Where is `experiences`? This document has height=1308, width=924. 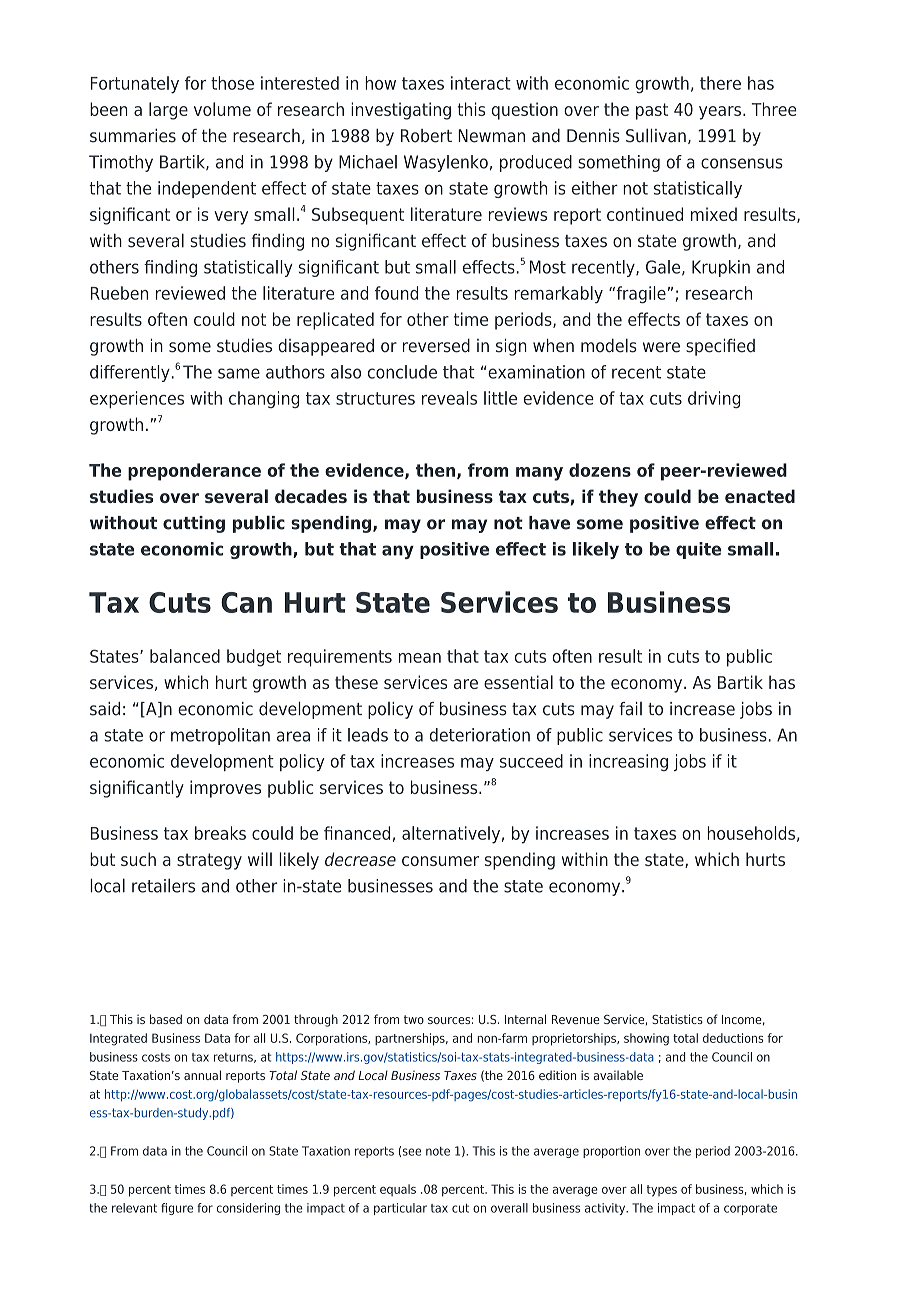 experiences is located at coordinates (137, 399).
